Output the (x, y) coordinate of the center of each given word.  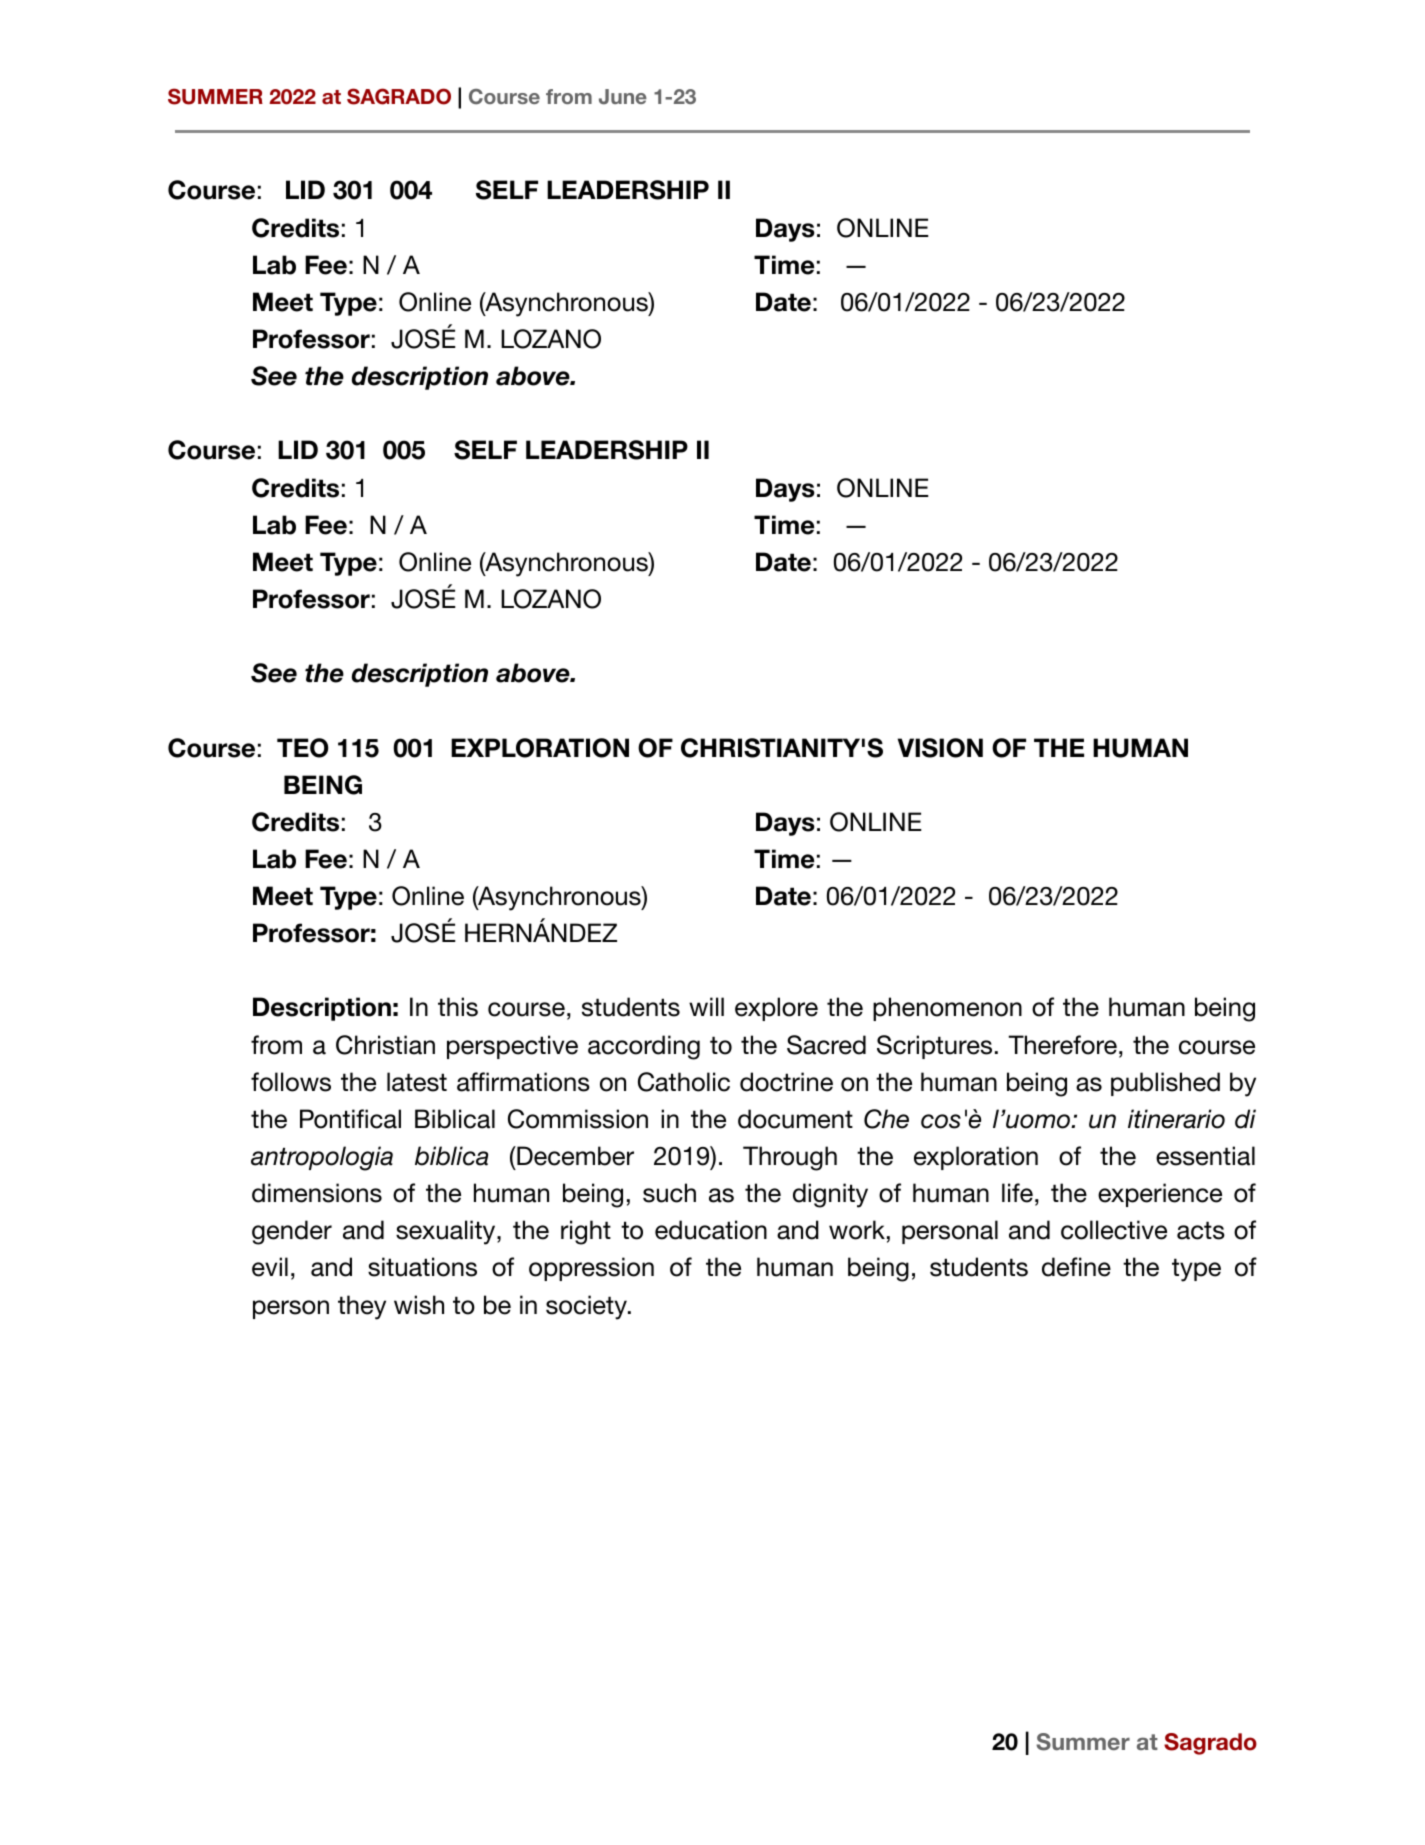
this (458, 1007)
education (711, 1230)
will (706, 1006)
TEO (302, 748)
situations (422, 1267)
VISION (940, 748)
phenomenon (947, 1009)
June (623, 97)
